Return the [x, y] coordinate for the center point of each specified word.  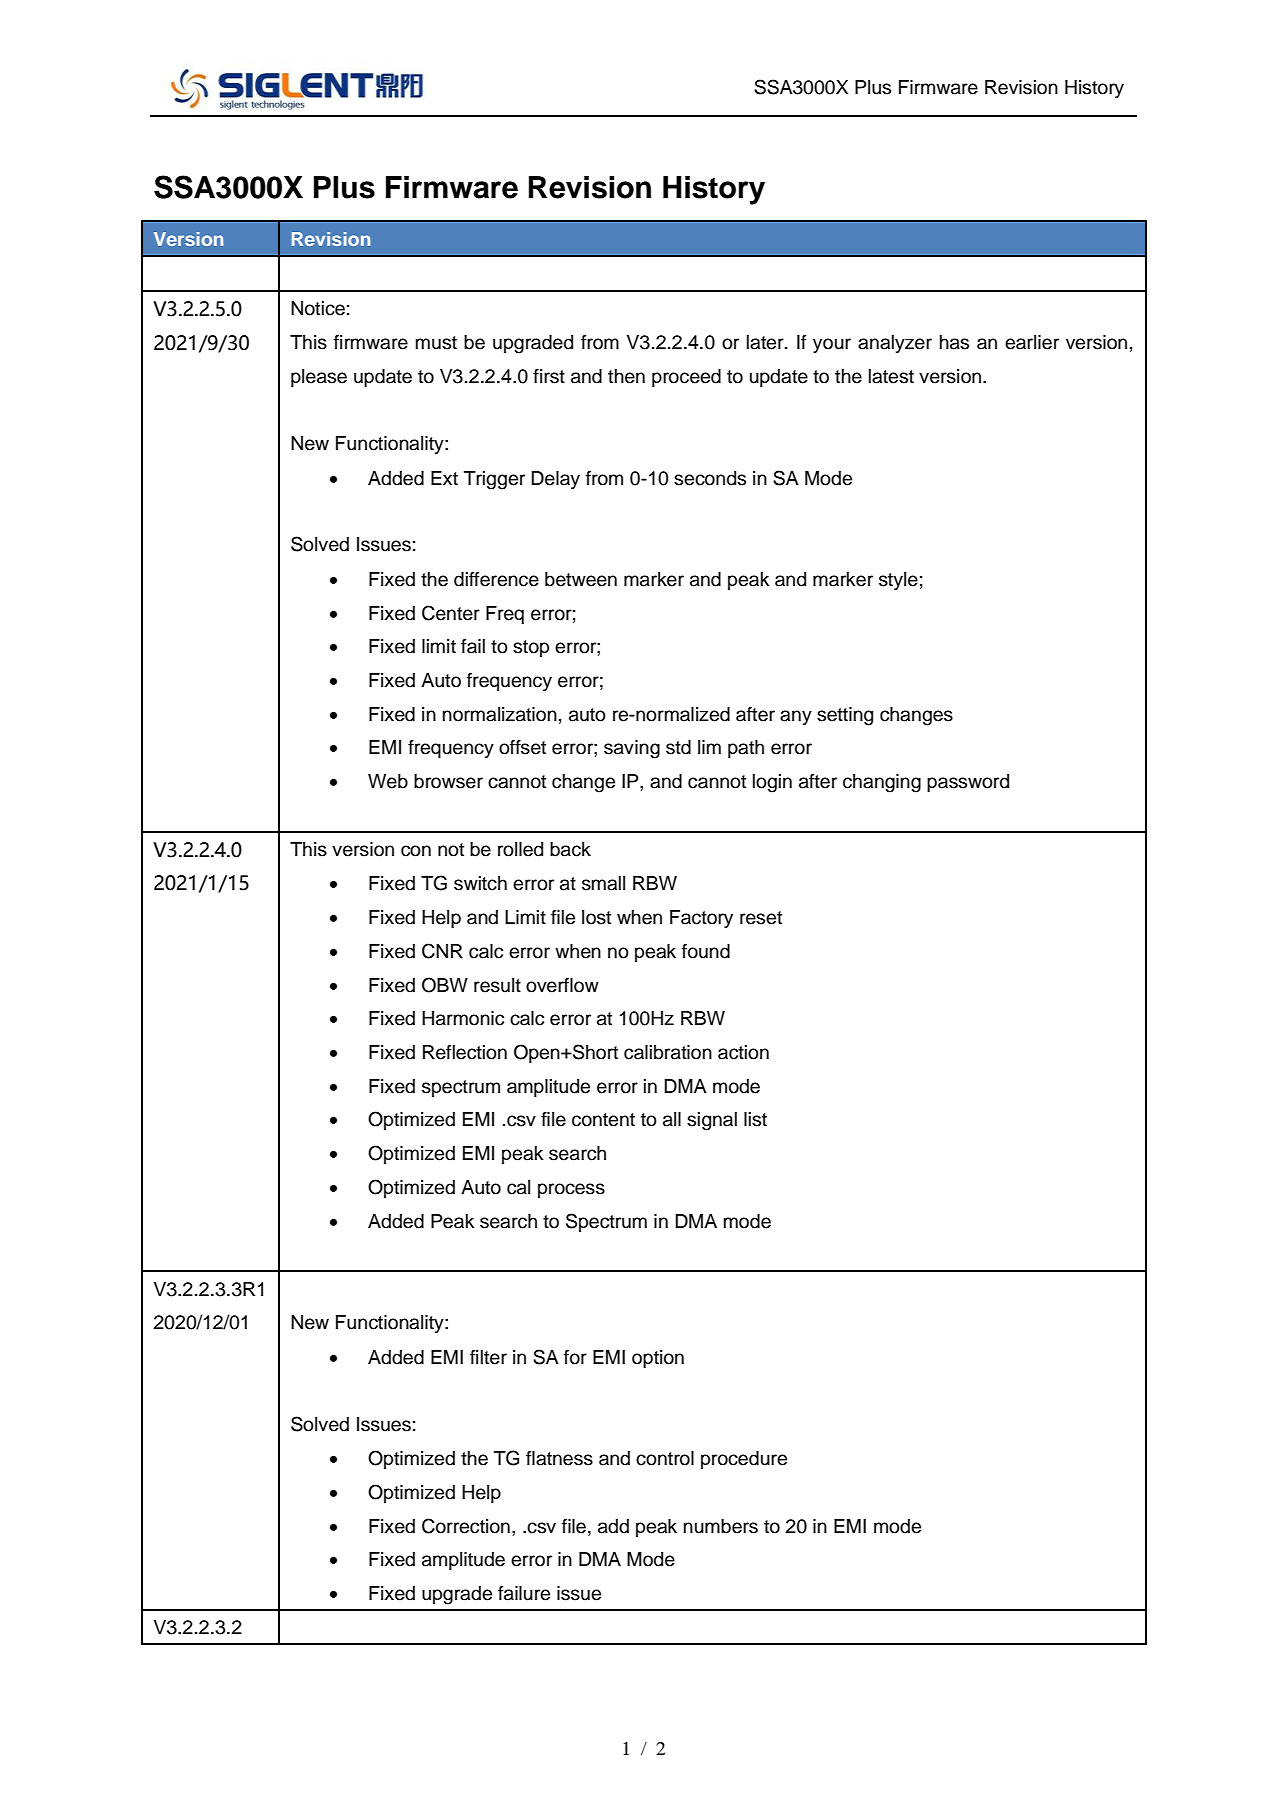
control [665, 1458]
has [954, 342]
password [968, 783]
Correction [466, 1526]
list [755, 1119]
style [898, 581]
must [436, 343]
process [571, 1190]
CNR [442, 951]
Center [451, 613]
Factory [701, 919]
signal [712, 1121]
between [581, 579]
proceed [686, 378]
